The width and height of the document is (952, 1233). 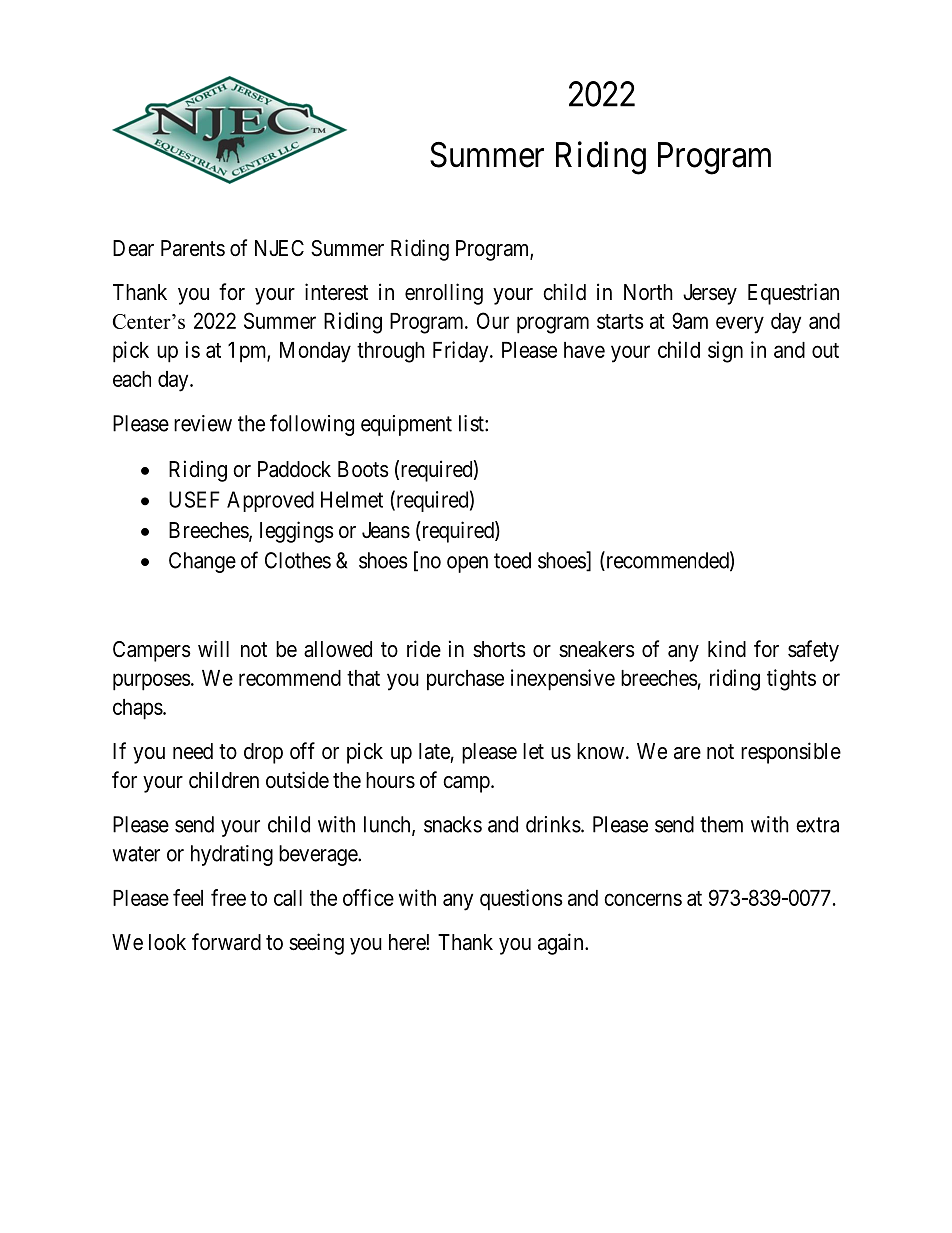 What do you see at coordinates (202, 562) in the document?
I see `Change` at bounding box center [202, 562].
